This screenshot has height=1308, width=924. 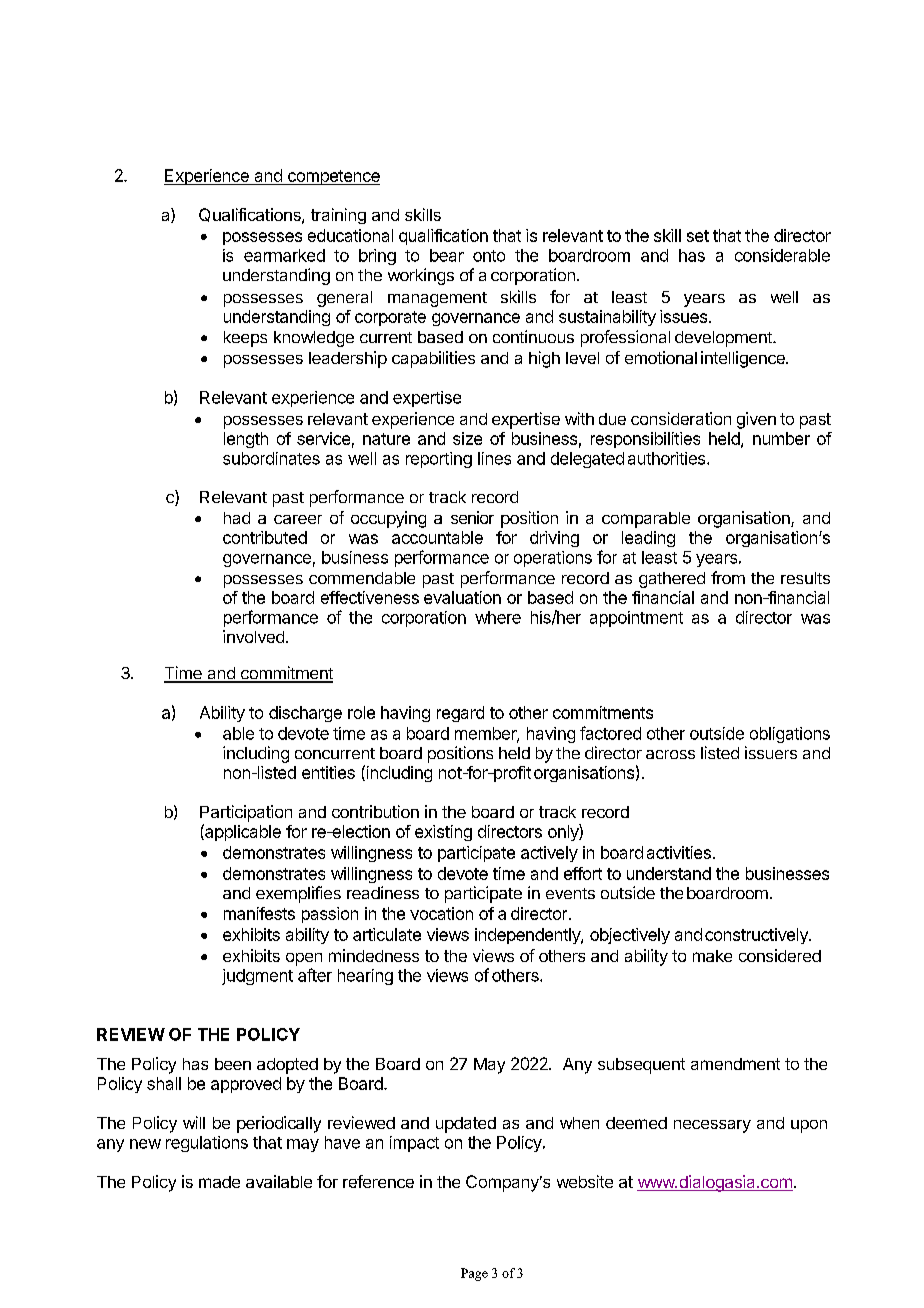 What do you see at coordinates (284, 255) in the screenshot?
I see `earmarked` at bounding box center [284, 255].
